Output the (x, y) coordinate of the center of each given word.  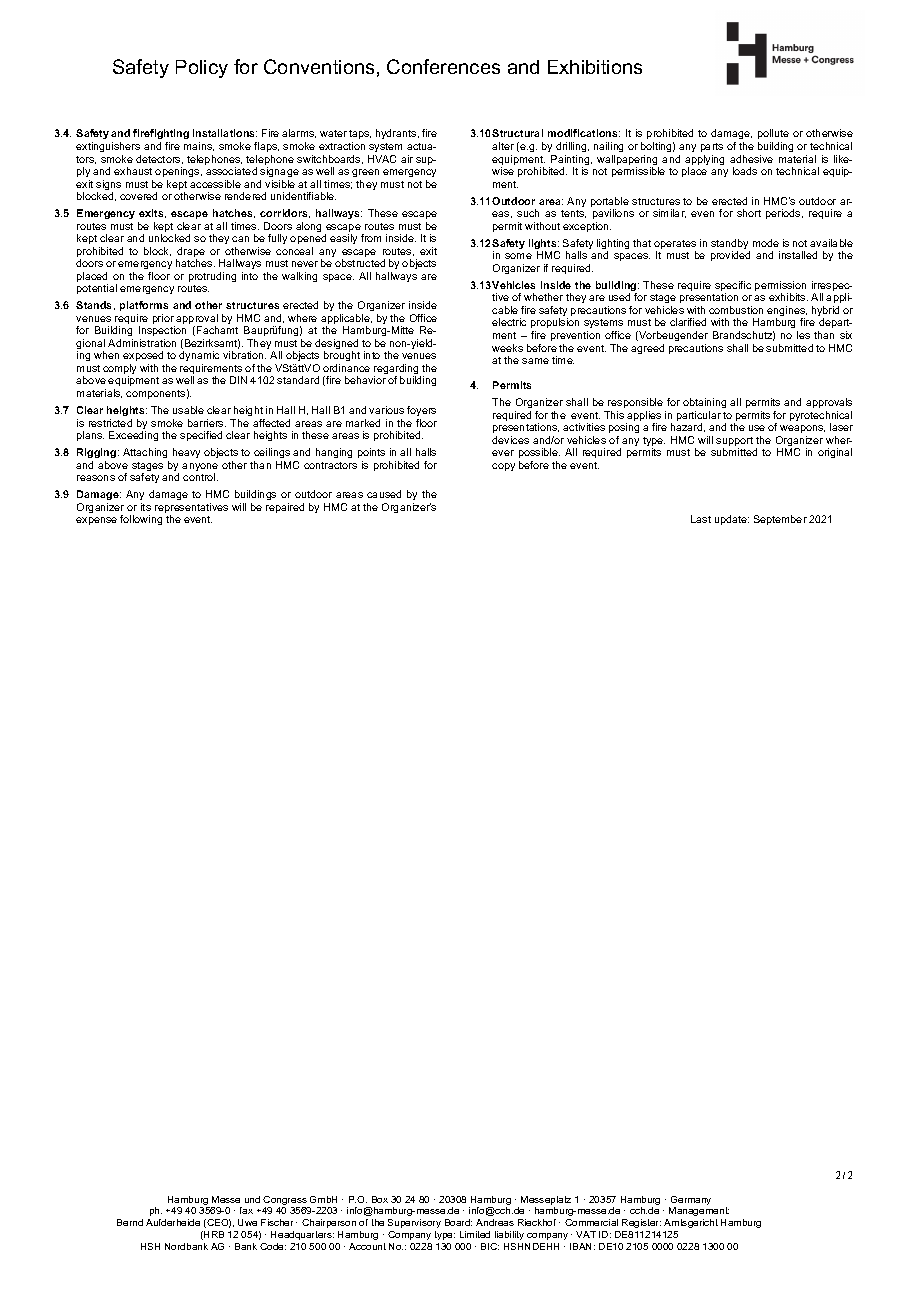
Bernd (130, 1222)
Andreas (495, 1222)
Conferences (443, 66)
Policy (202, 69)
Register (641, 1223)
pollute (773, 134)
